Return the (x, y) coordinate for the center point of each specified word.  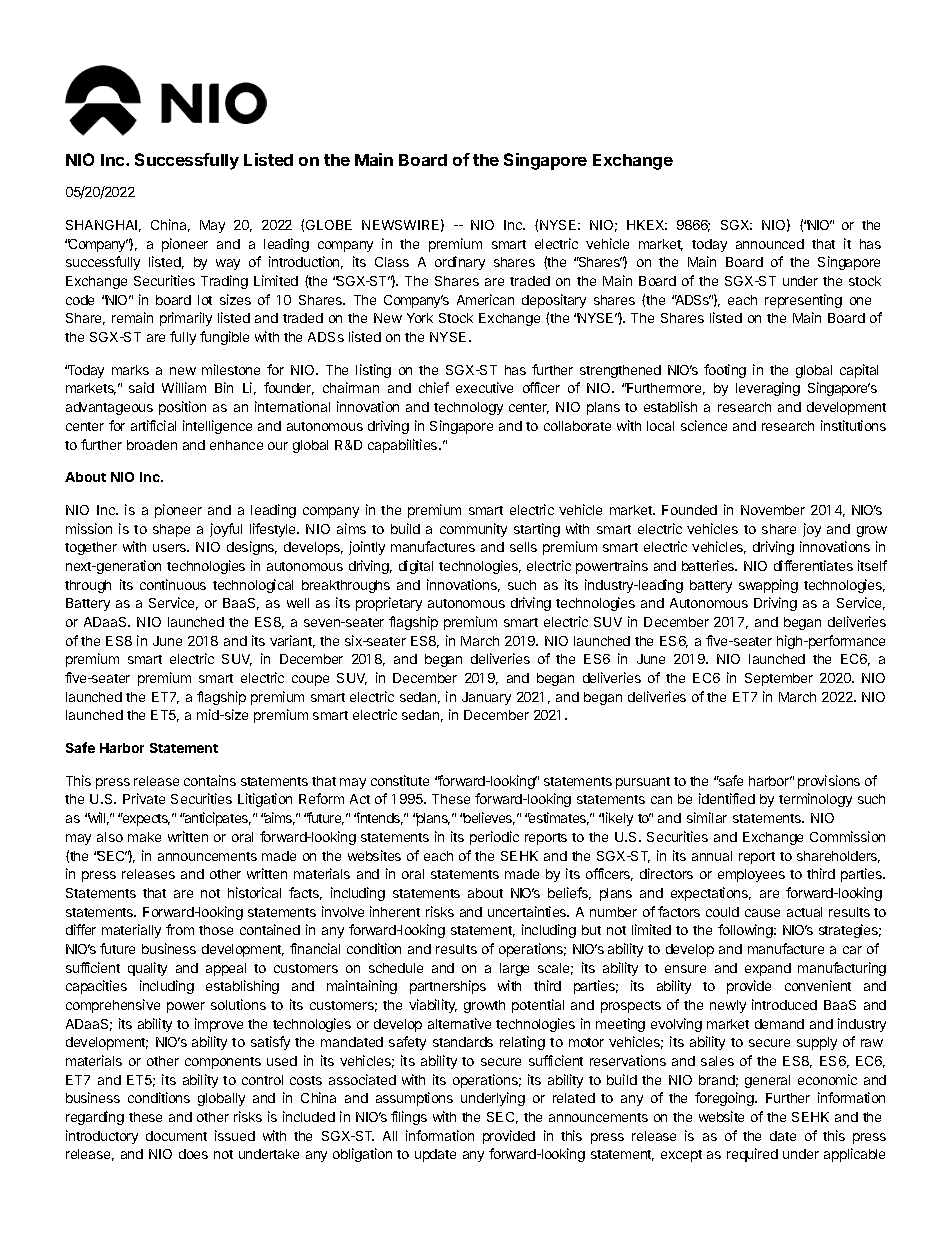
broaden (152, 445)
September (779, 679)
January (486, 698)
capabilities (404, 446)
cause (762, 913)
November (773, 510)
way (228, 264)
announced (770, 244)
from (180, 929)
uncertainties (528, 911)
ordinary (460, 263)
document (176, 1136)
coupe (310, 680)
